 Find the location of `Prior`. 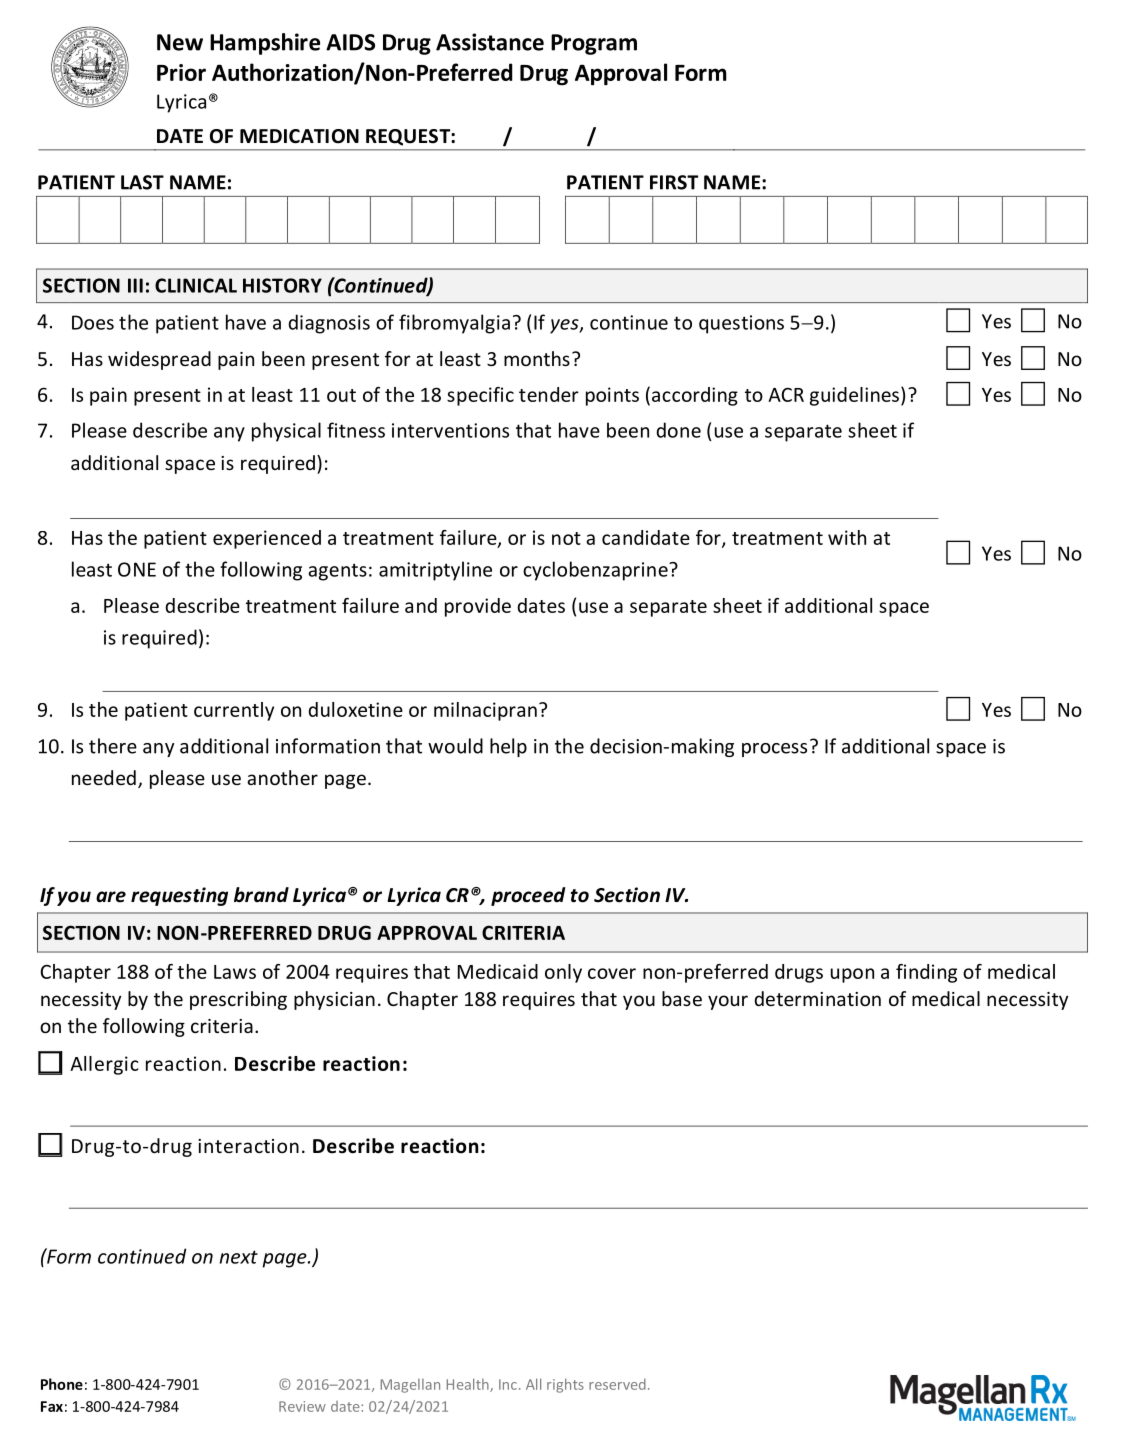

Prior is located at coordinates (181, 72).
